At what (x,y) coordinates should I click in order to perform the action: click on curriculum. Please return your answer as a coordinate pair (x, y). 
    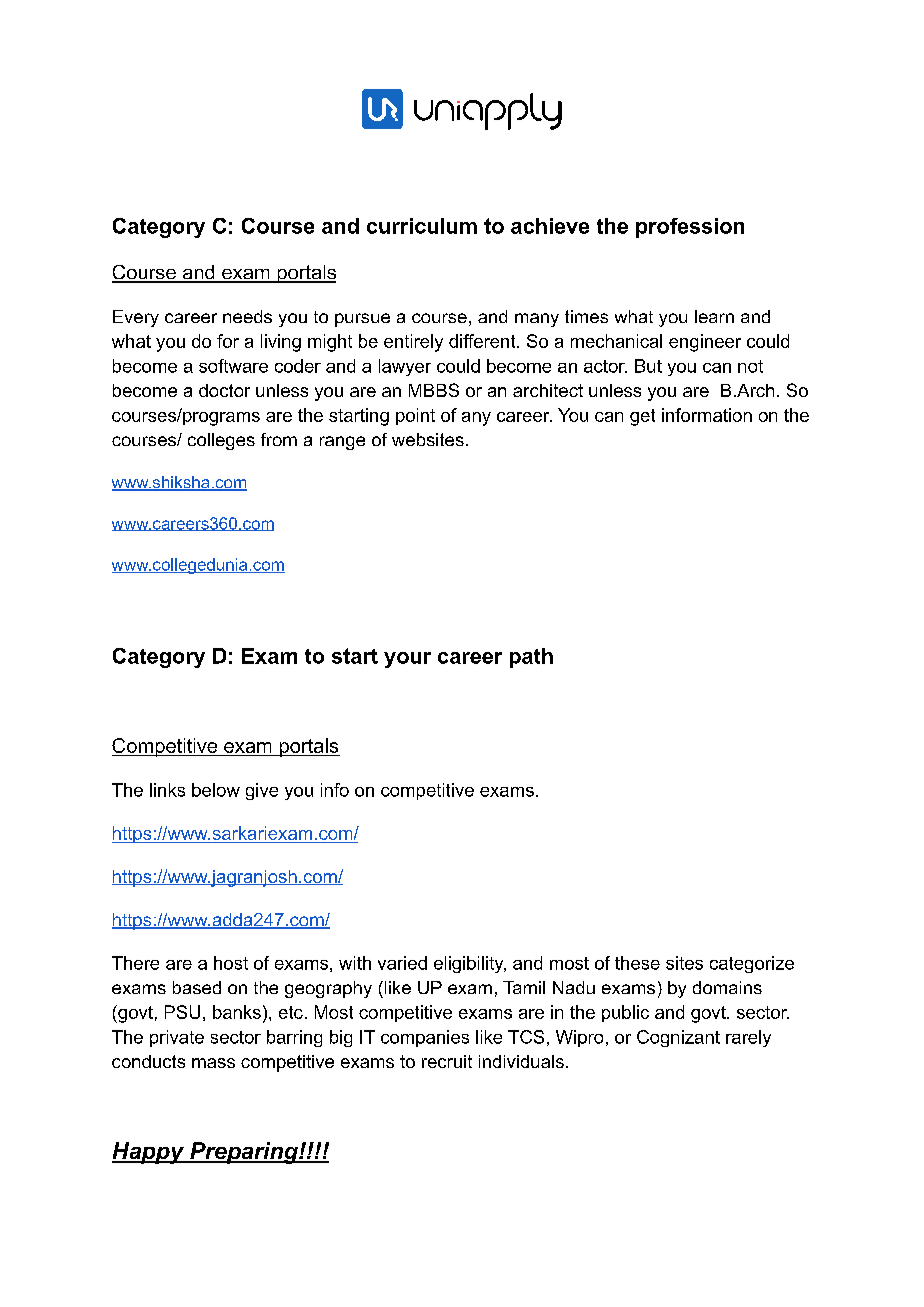
    Looking at the image, I should click on (422, 226).
